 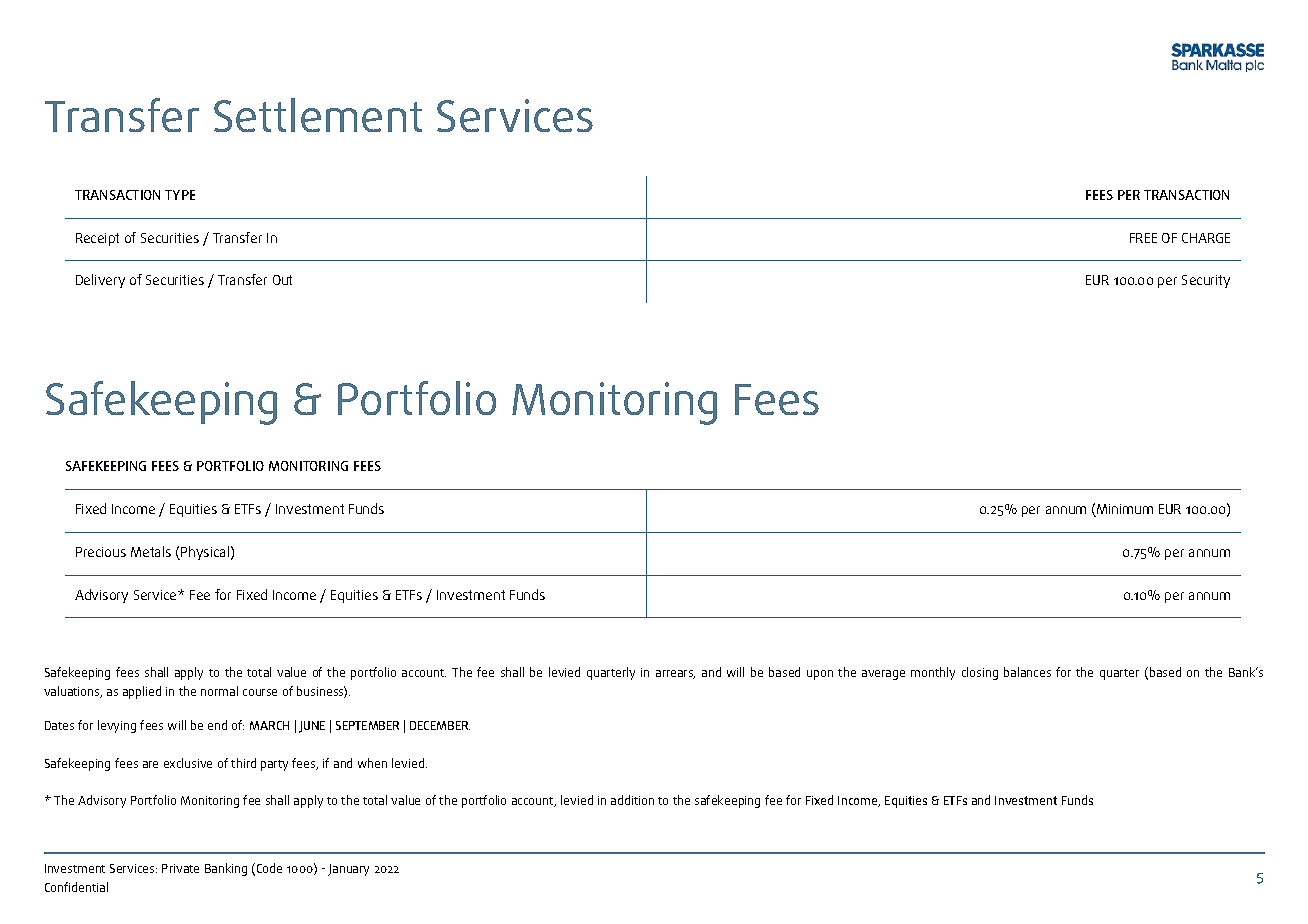 What do you see at coordinates (1027, 672) in the document?
I see `balances` at bounding box center [1027, 672].
